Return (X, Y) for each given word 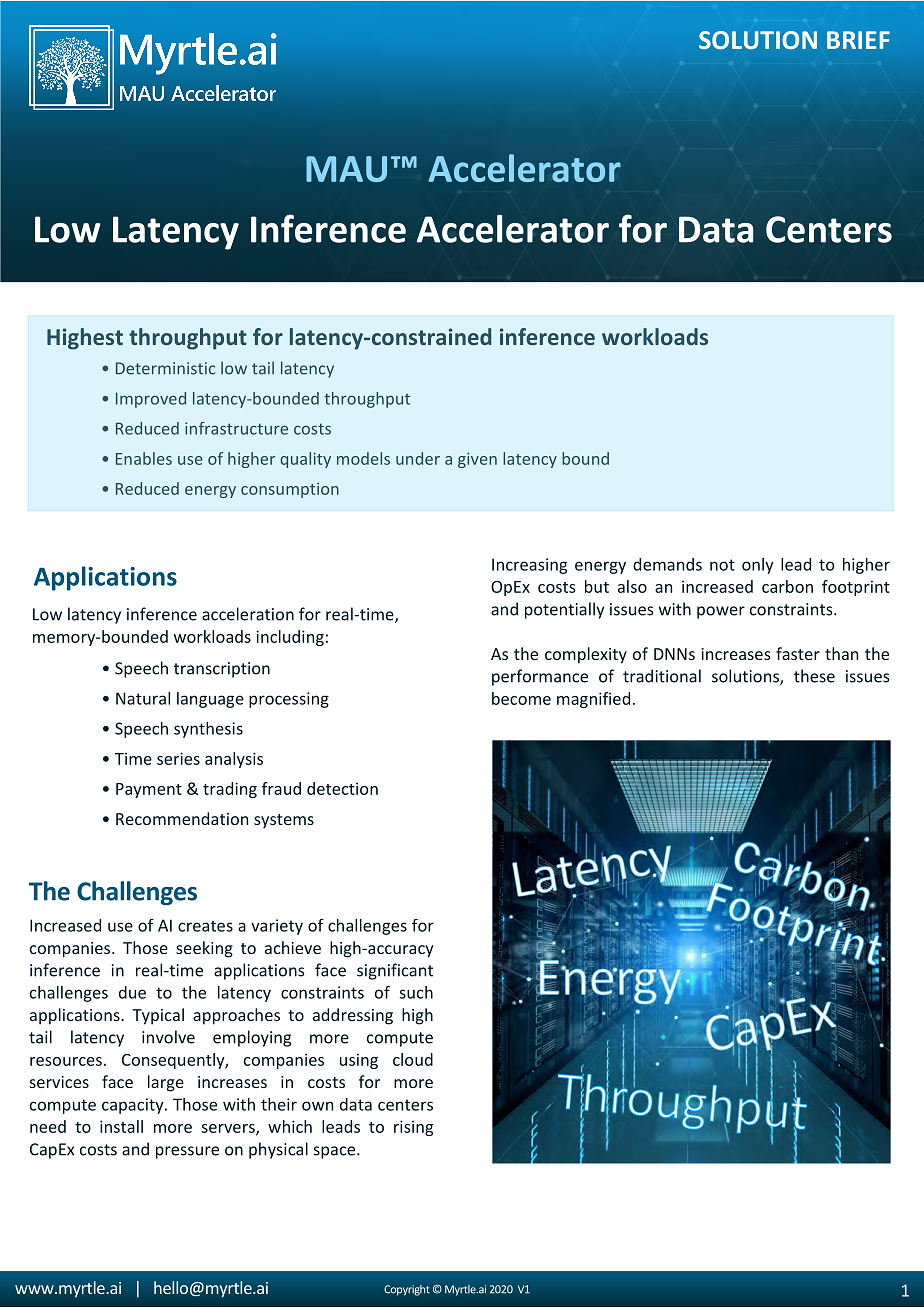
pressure (187, 1152)
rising (413, 1128)
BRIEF (858, 40)
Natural (143, 698)
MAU (346, 169)
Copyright (407, 1290)
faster (798, 653)
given (477, 460)
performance (540, 677)
